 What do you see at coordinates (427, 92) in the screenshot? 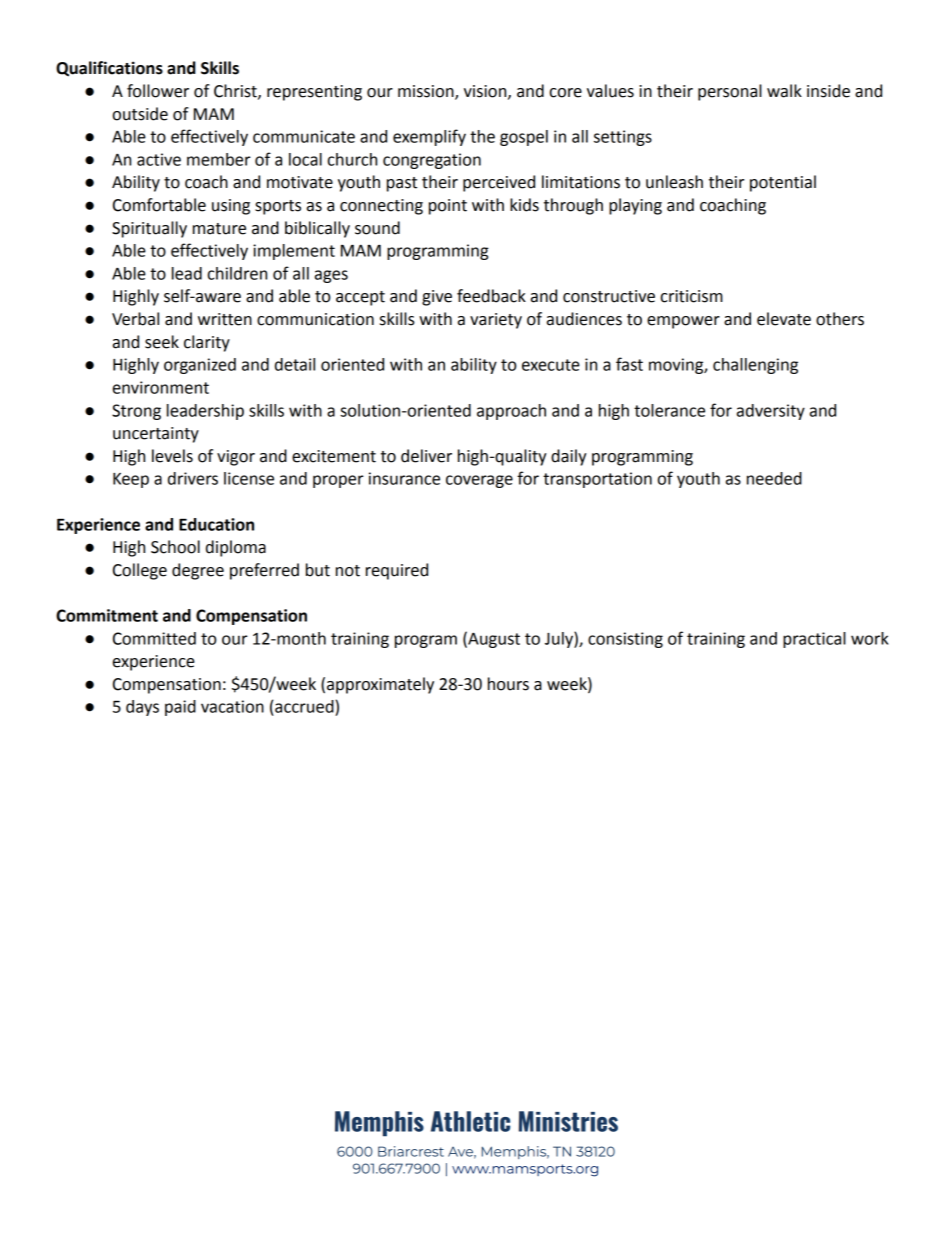
I see `mission` at bounding box center [427, 92].
